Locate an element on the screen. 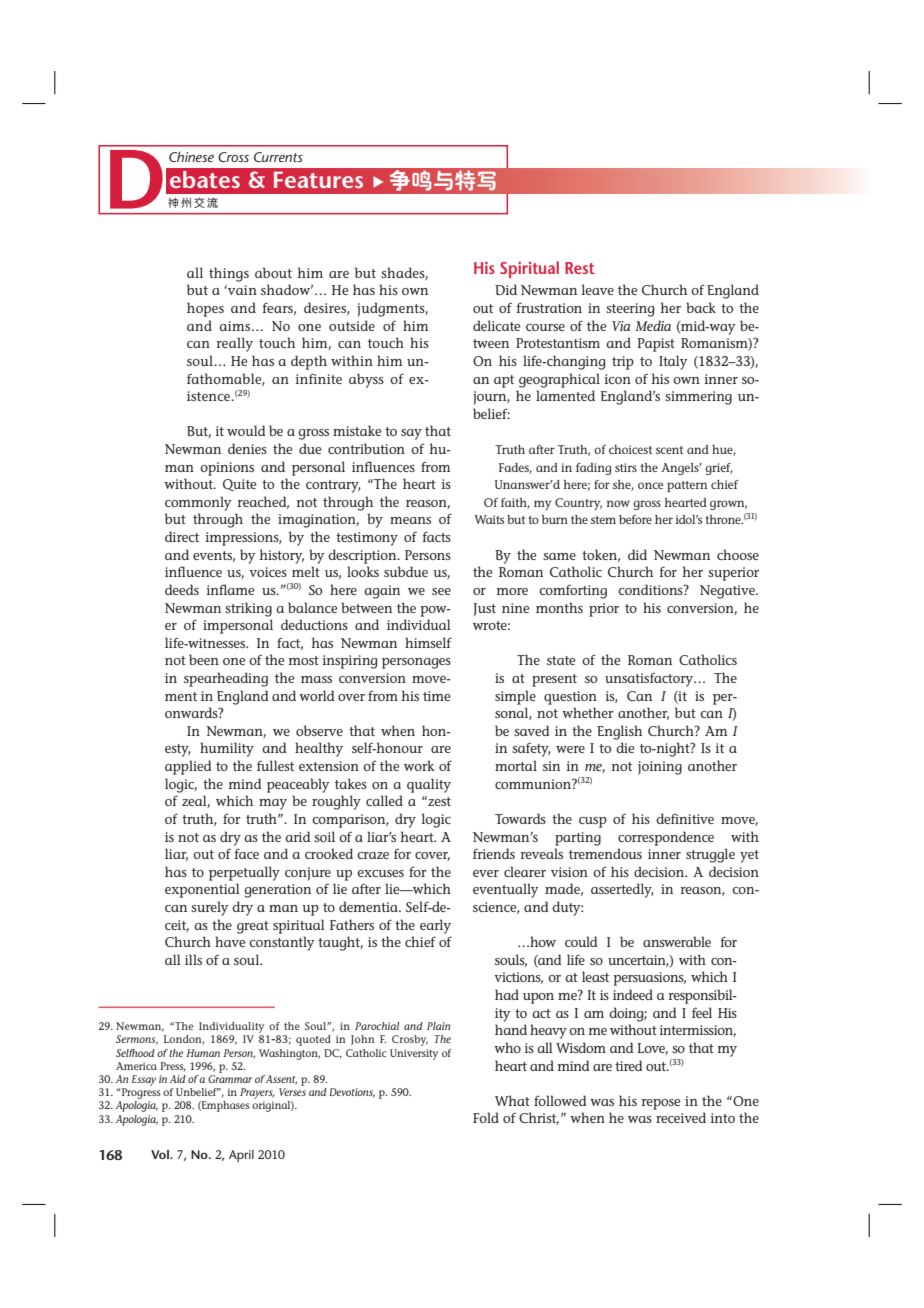 Image resolution: width=924 pixels, height=1308 pixels. scent is located at coordinates (669, 450).
